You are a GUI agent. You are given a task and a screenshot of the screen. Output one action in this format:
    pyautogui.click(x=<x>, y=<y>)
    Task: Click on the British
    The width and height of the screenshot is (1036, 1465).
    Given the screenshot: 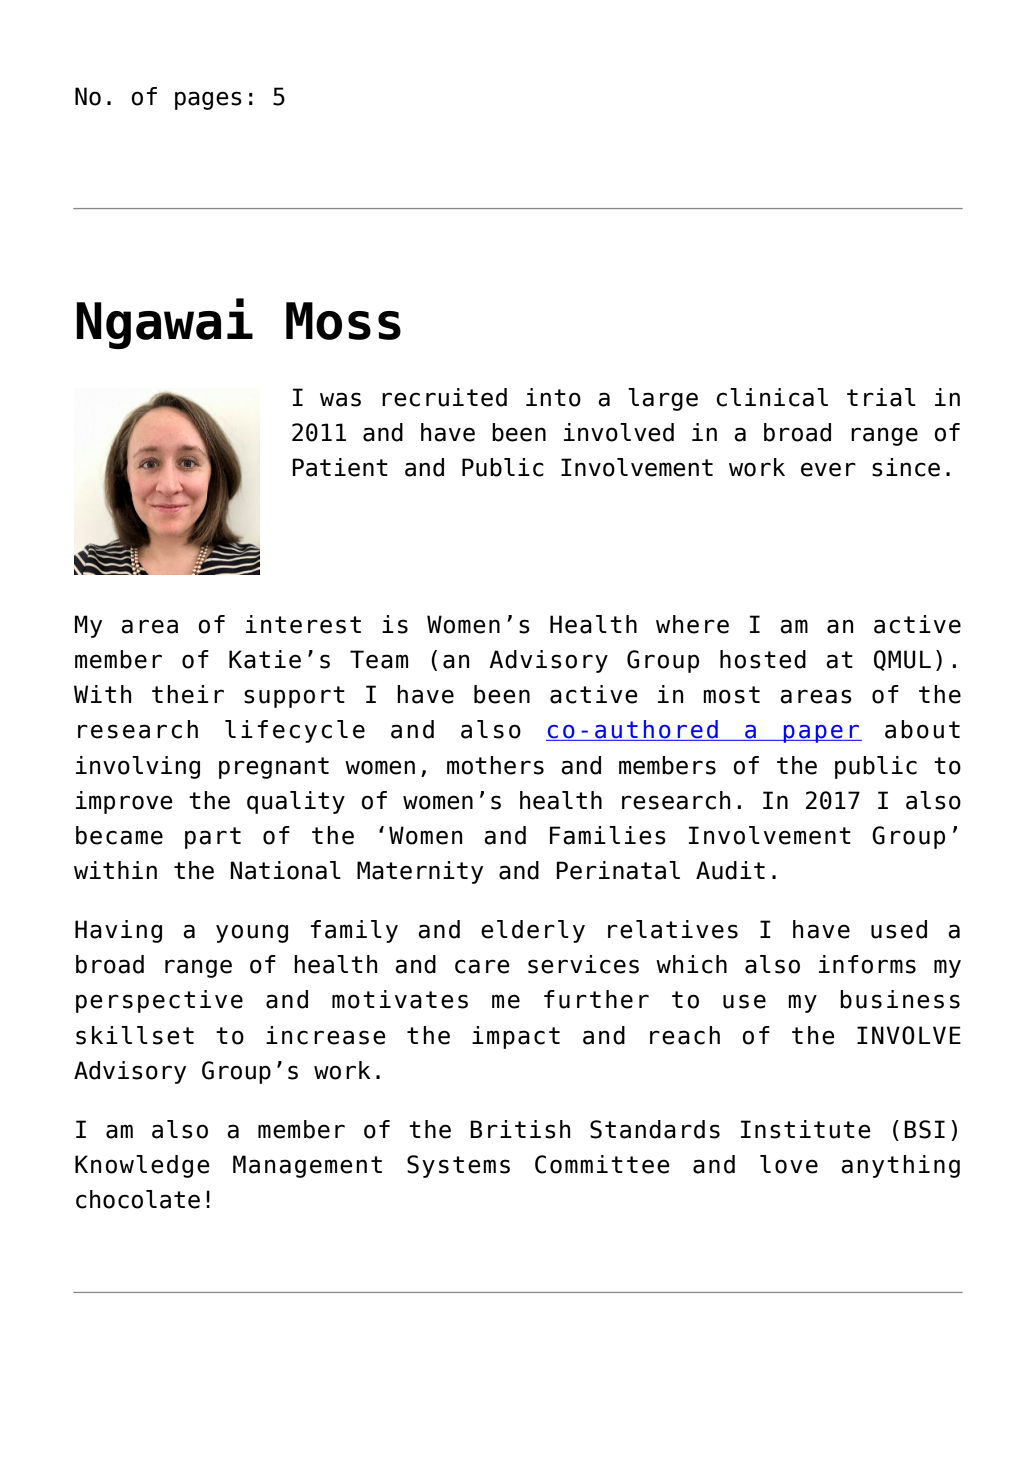 What is the action you would take?
    pyautogui.click(x=520, y=1129)
